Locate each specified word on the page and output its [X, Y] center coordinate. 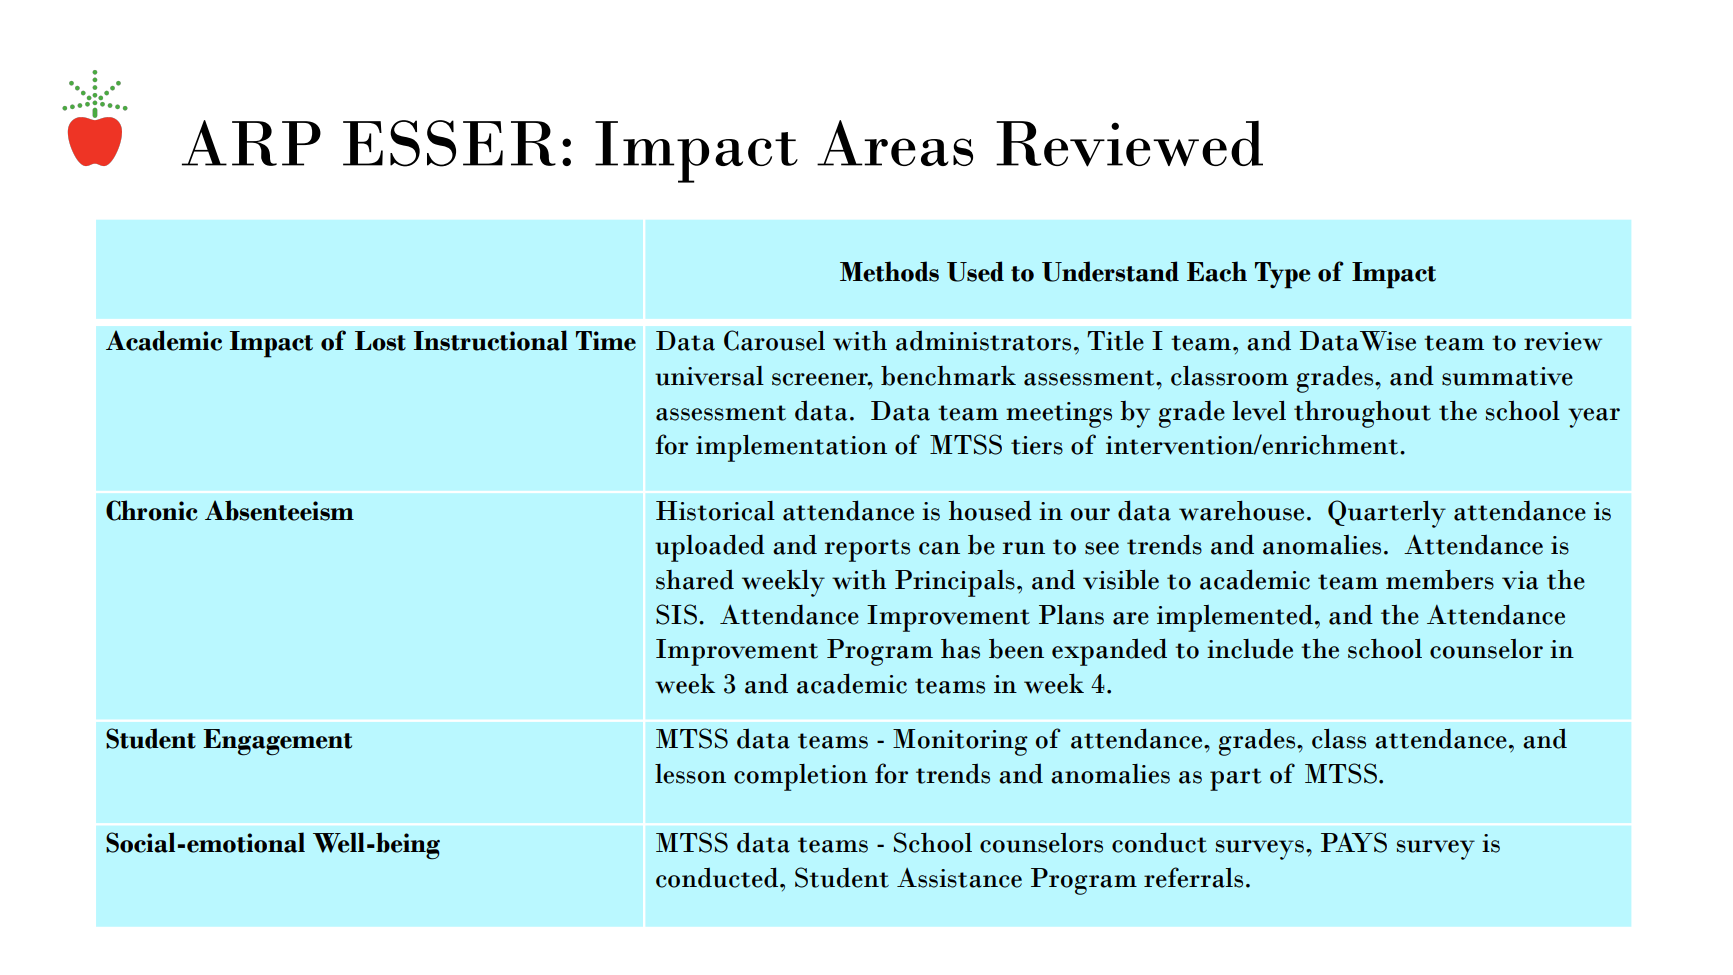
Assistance [959, 878]
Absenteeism [279, 510]
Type [1282, 275]
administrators [983, 340]
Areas [895, 143]
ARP [251, 143]
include [1250, 648]
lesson [690, 774]
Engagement [277, 742]
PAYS [1354, 842]
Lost [380, 341]
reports [867, 550]
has [960, 649]
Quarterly [1387, 514]
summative [1507, 376]
